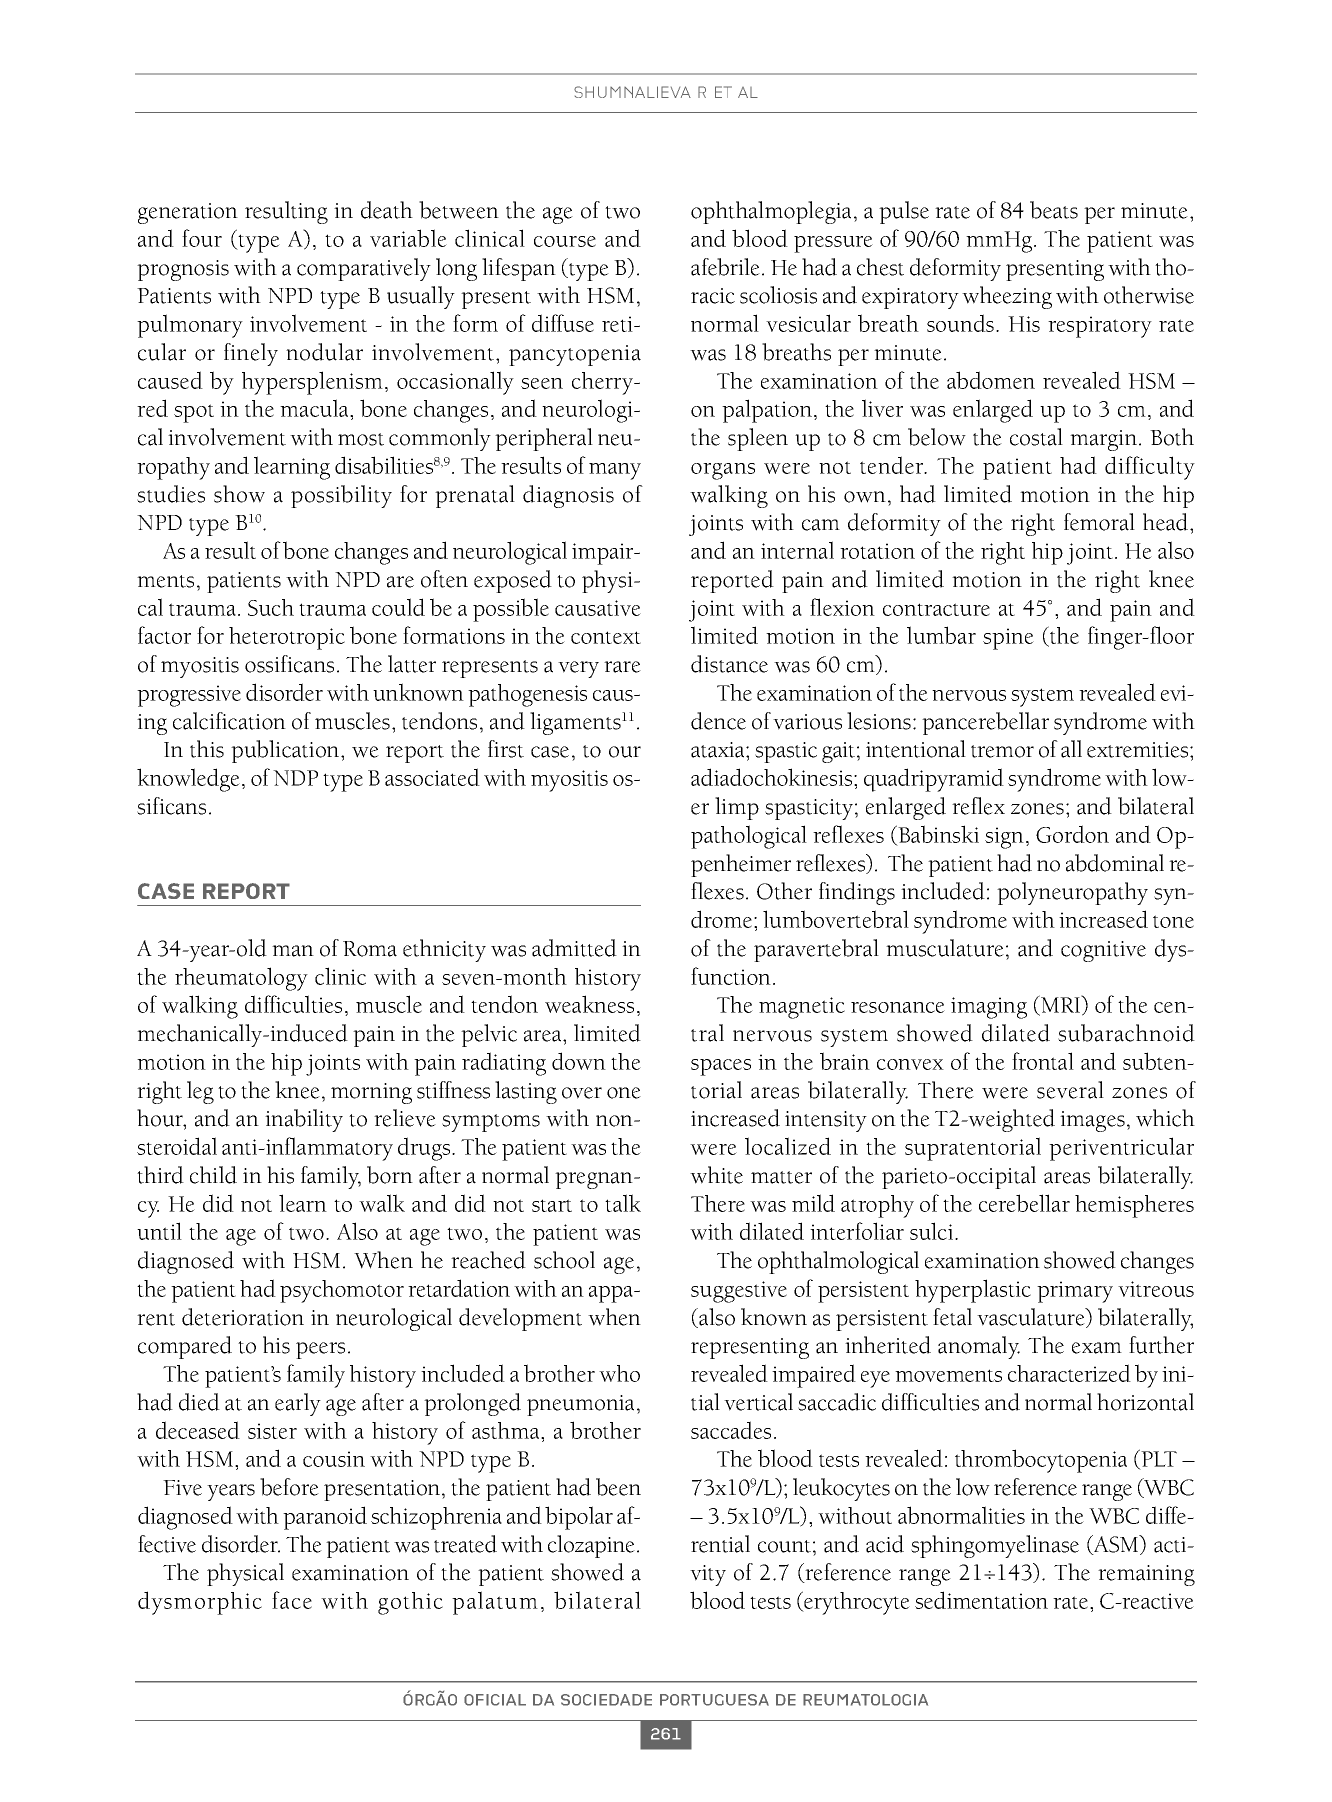 The width and height of the document is (1332, 1802). Describe the element at coordinates (622, 667) in the document. I see `rare` at that location.
